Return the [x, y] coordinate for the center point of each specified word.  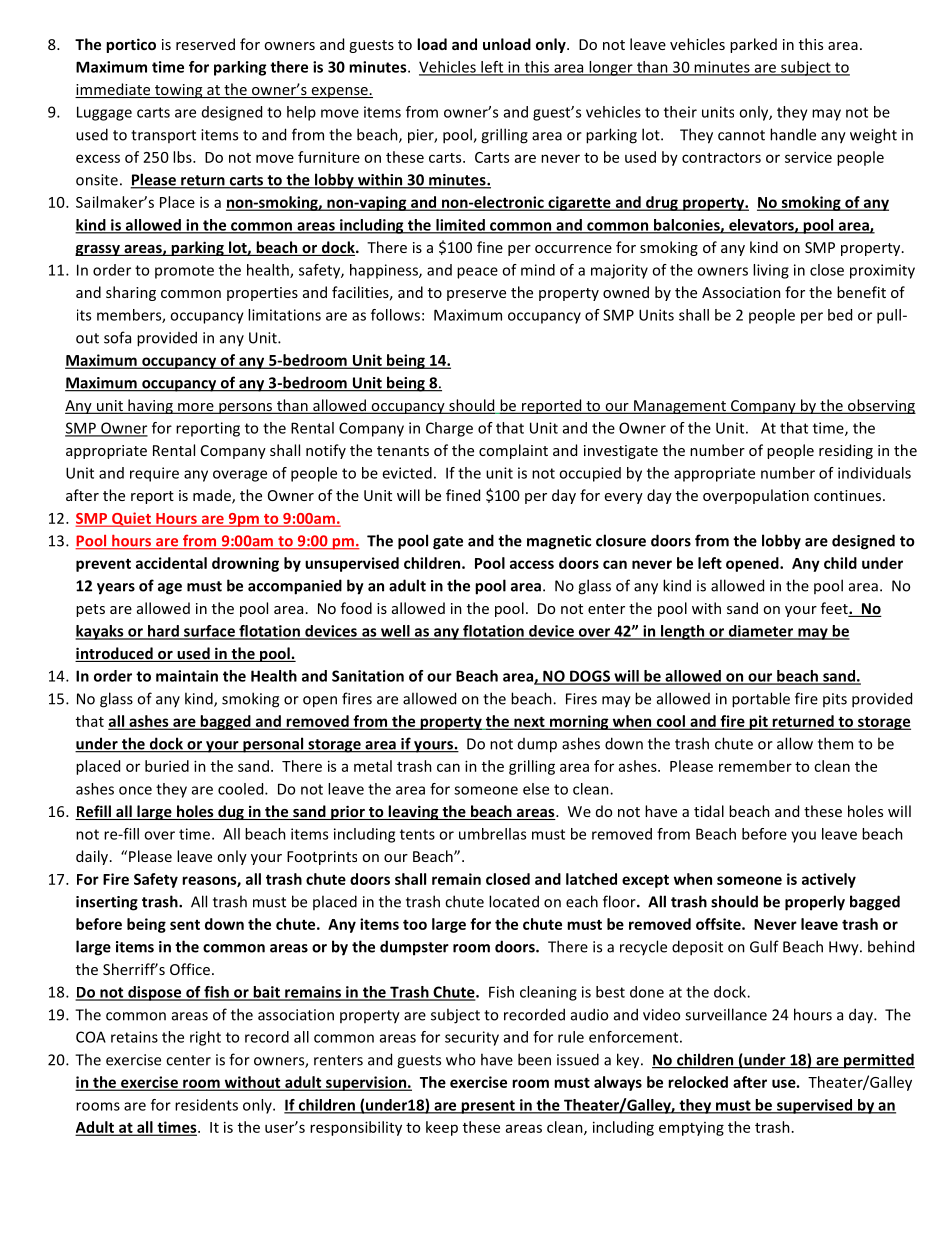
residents [206, 1105]
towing [178, 91]
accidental [171, 563]
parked [753, 45]
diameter [761, 632]
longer [611, 68]
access [532, 564]
